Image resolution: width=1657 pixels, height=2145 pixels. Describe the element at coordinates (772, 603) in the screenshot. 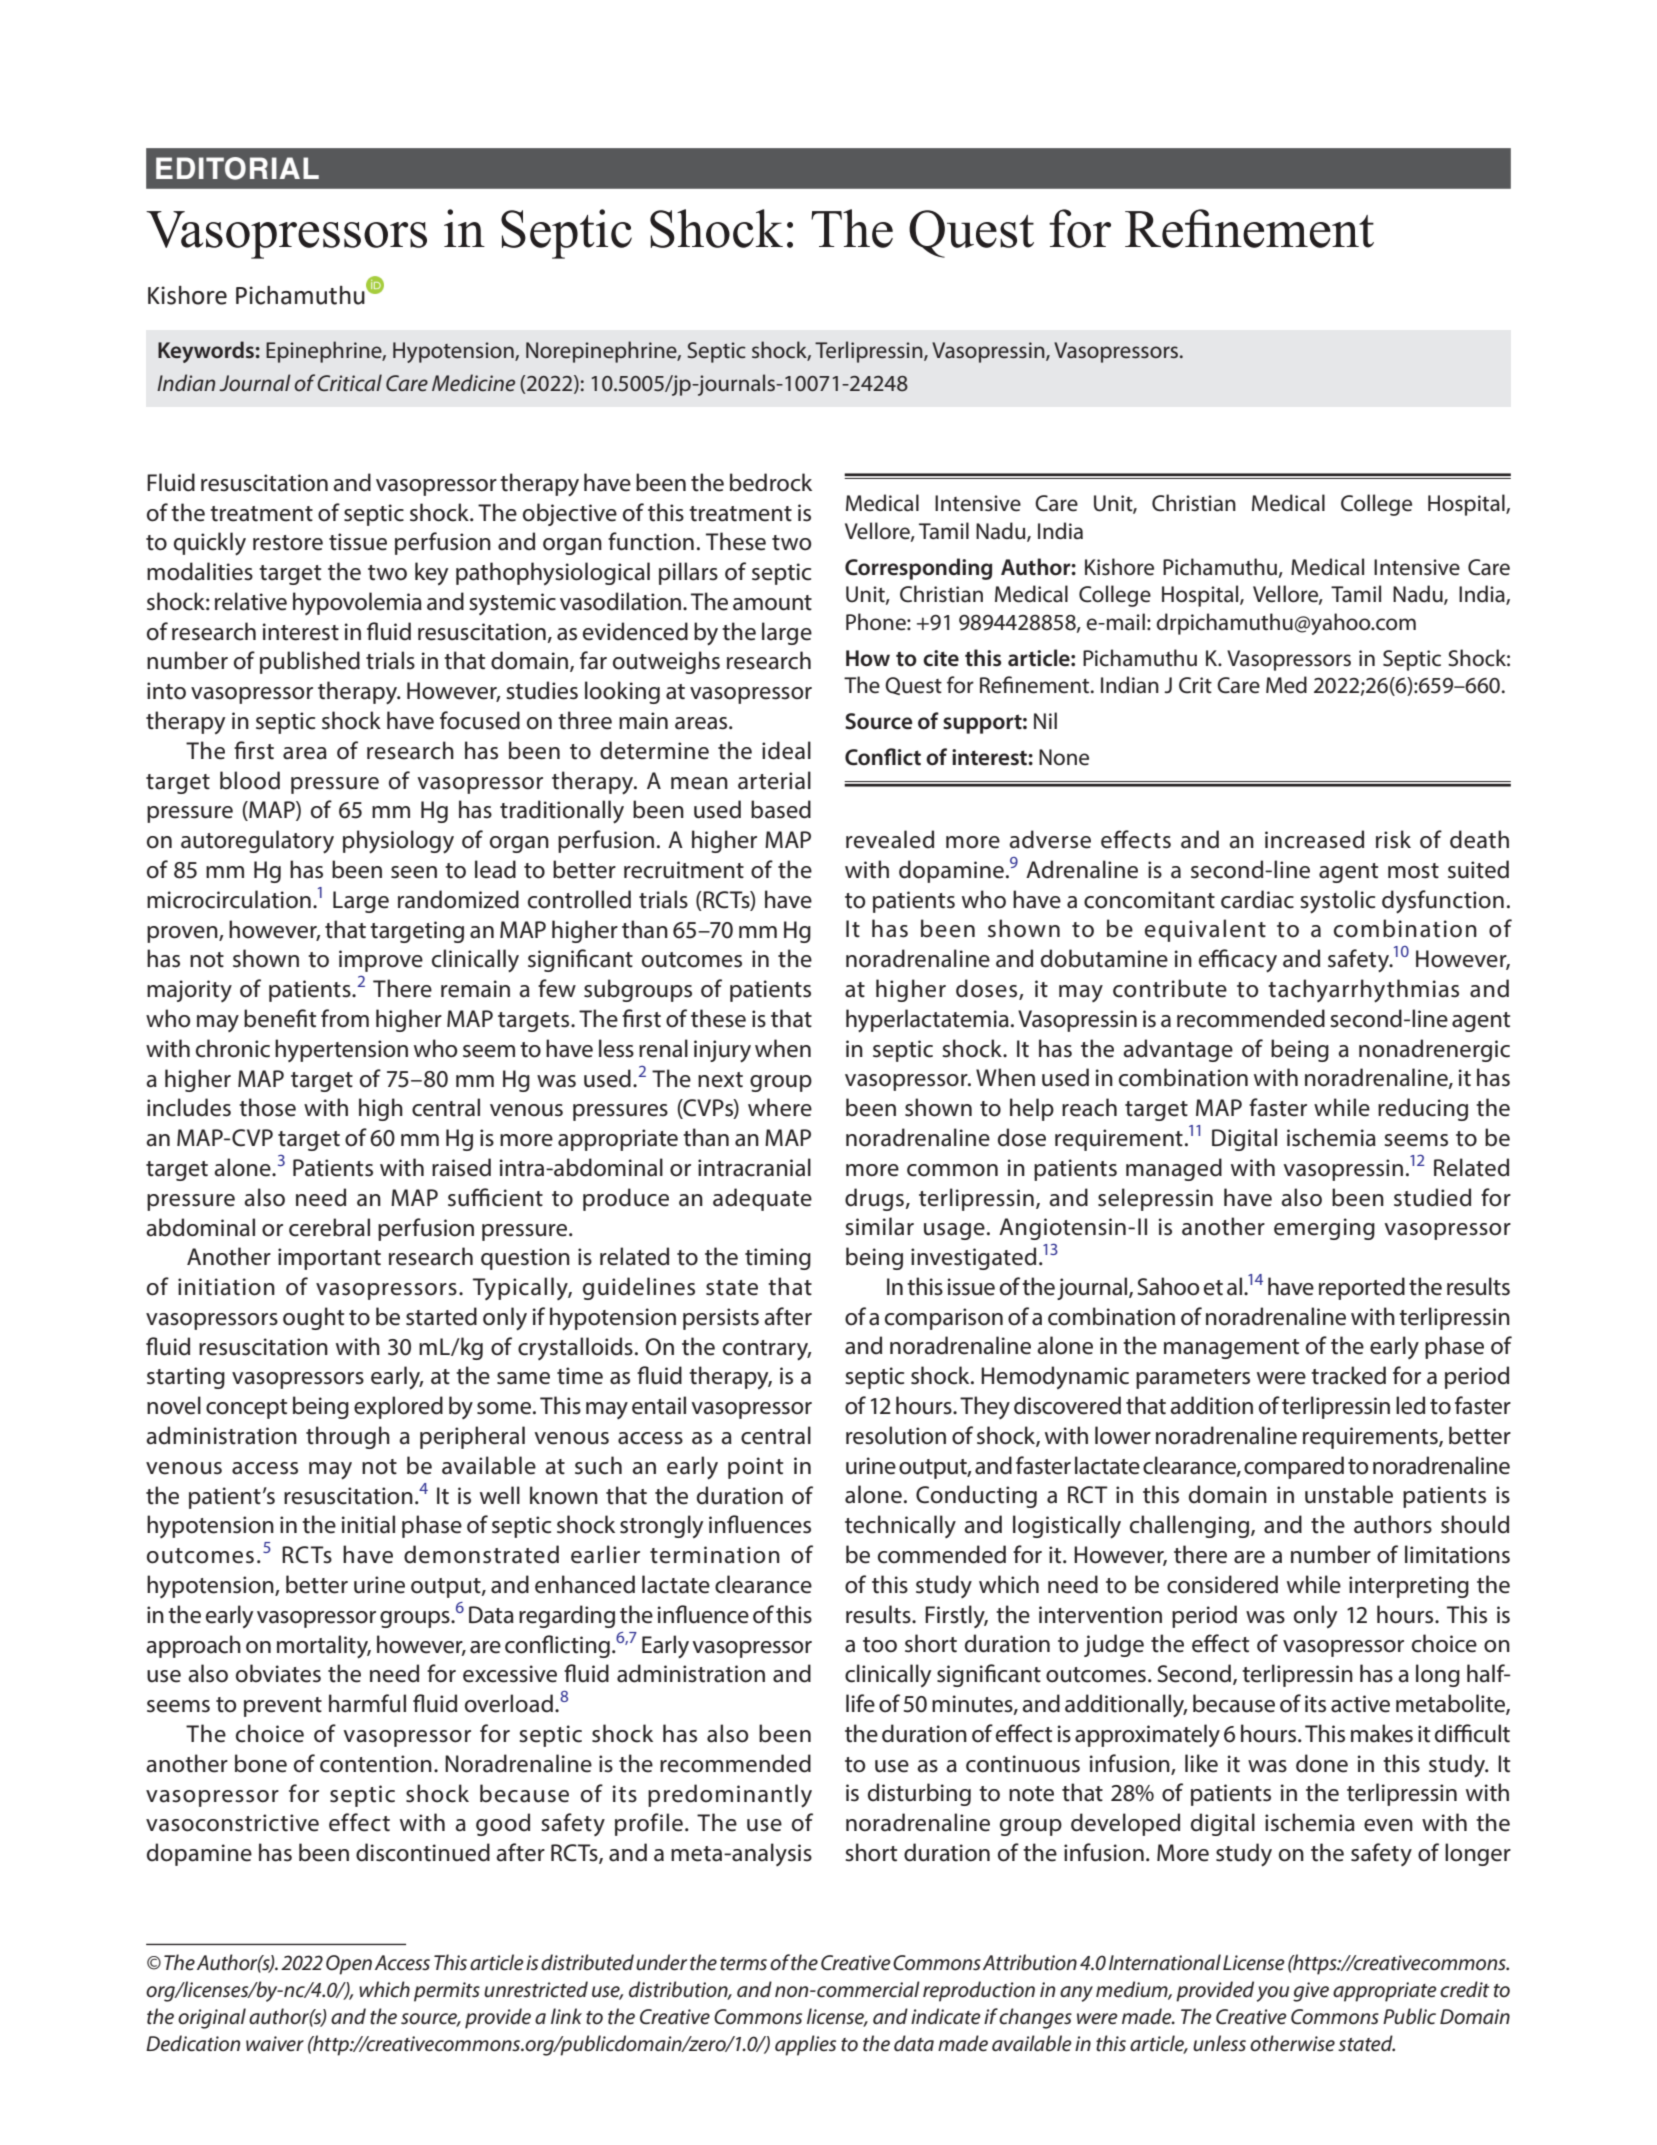

I see `amount` at that location.
